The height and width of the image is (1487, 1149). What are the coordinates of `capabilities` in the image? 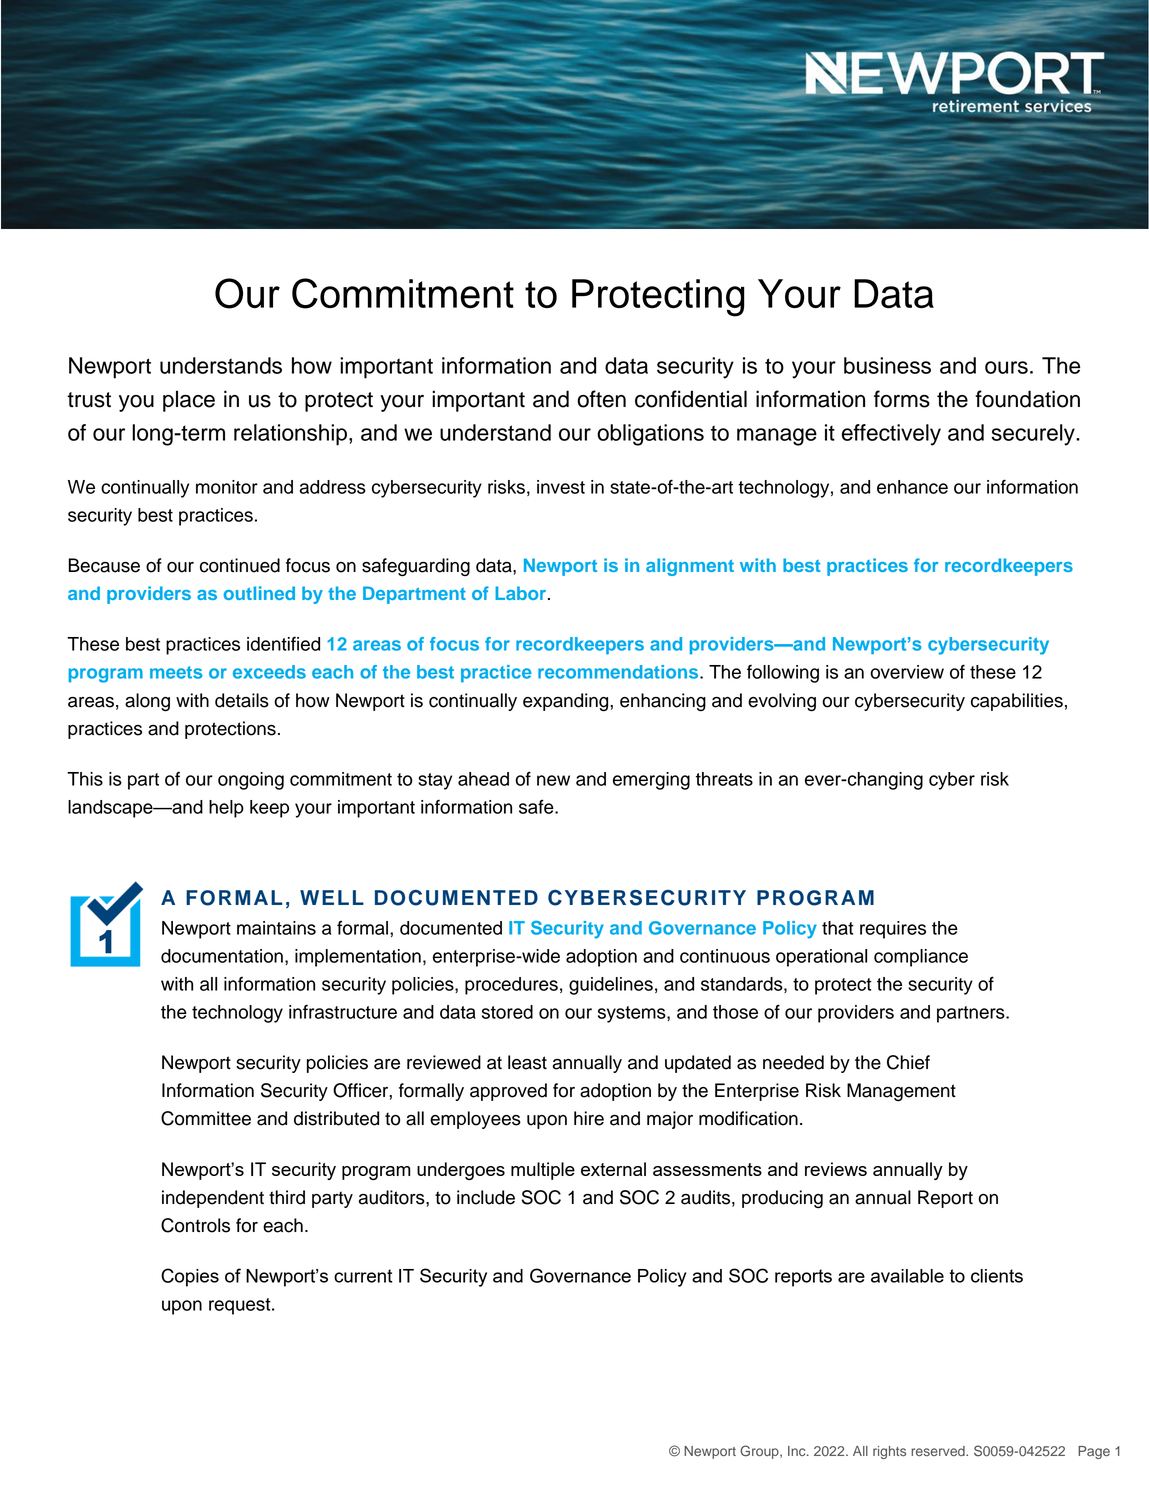 It's located at (1017, 702).
